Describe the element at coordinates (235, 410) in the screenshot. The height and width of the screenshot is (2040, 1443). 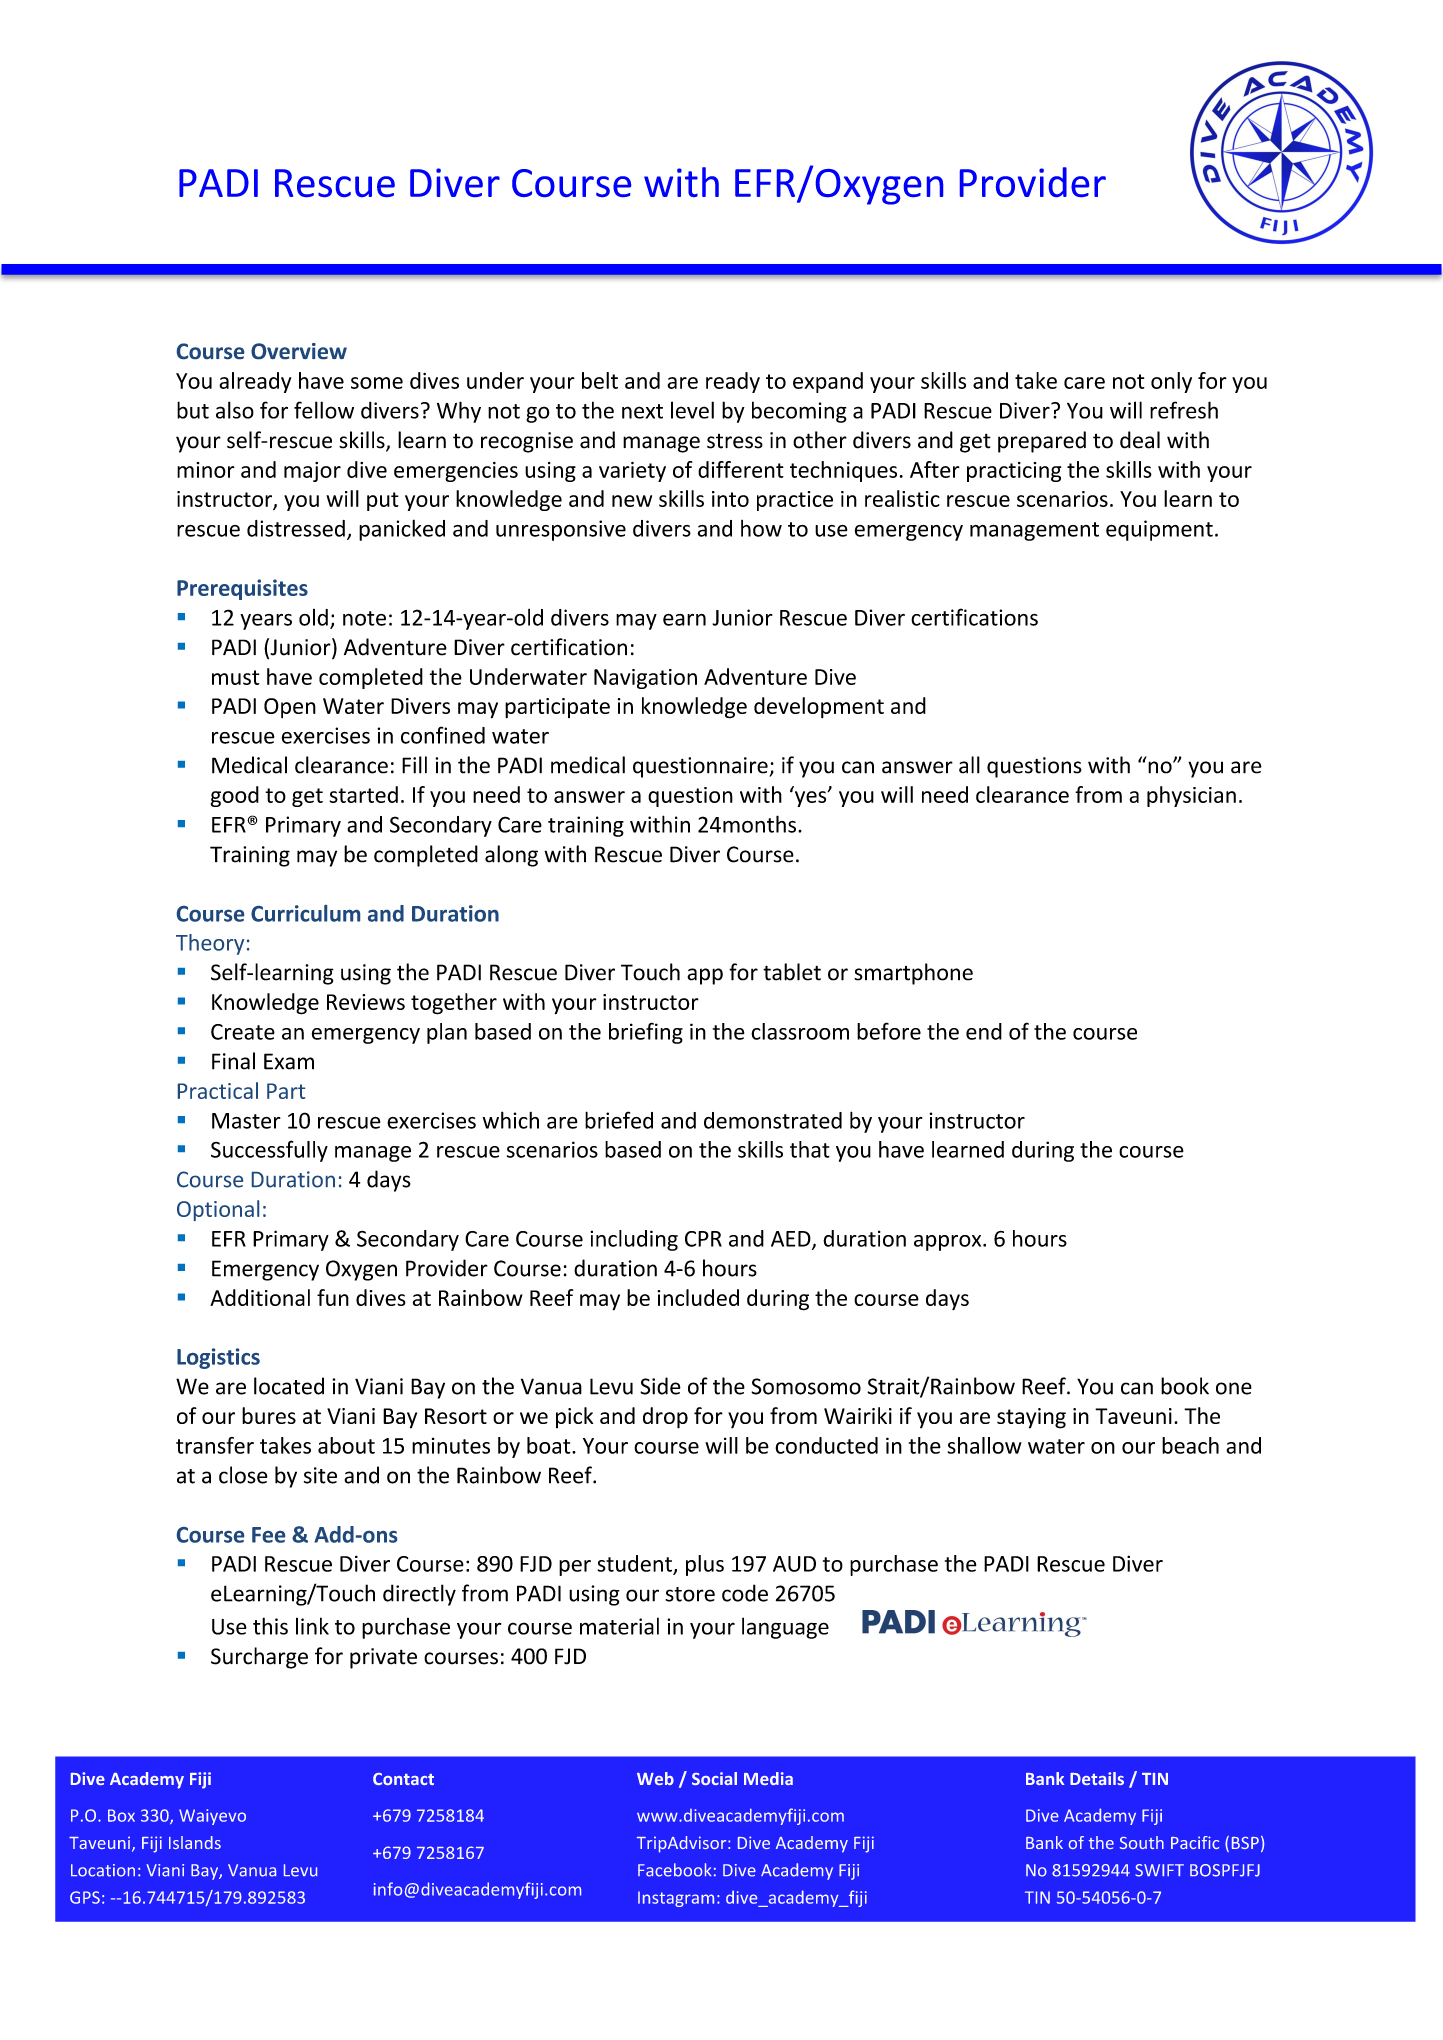
I see `also` at that location.
